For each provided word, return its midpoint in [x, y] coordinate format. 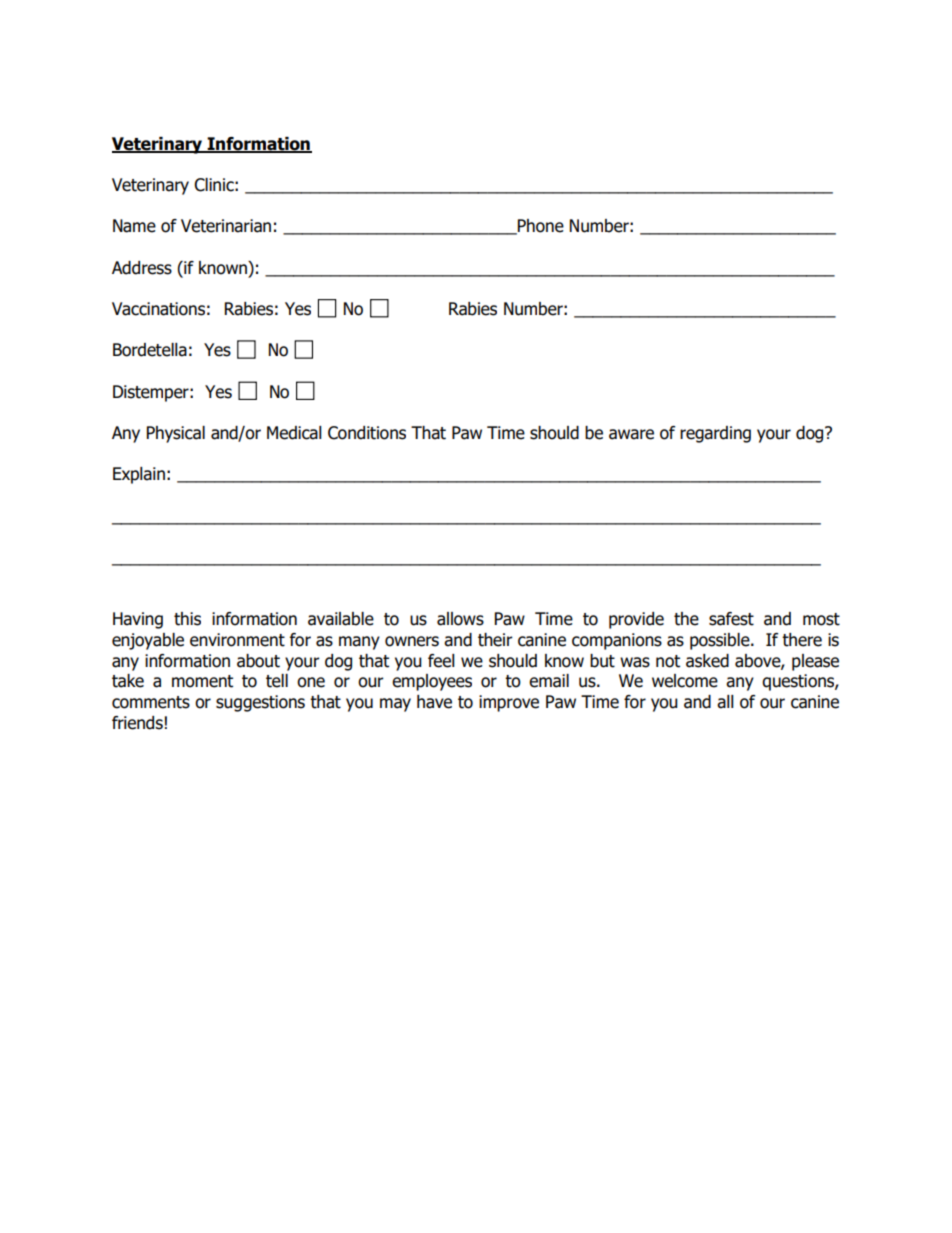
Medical [294, 433]
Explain [139, 475]
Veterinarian [226, 226]
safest [731, 619]
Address [142, 268]
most [821, 619]
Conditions [367, 433]
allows [460, 619]
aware [631, 434]
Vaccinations [158, 309]
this [187, 619]
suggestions [260, 703]
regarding [715, 434]
